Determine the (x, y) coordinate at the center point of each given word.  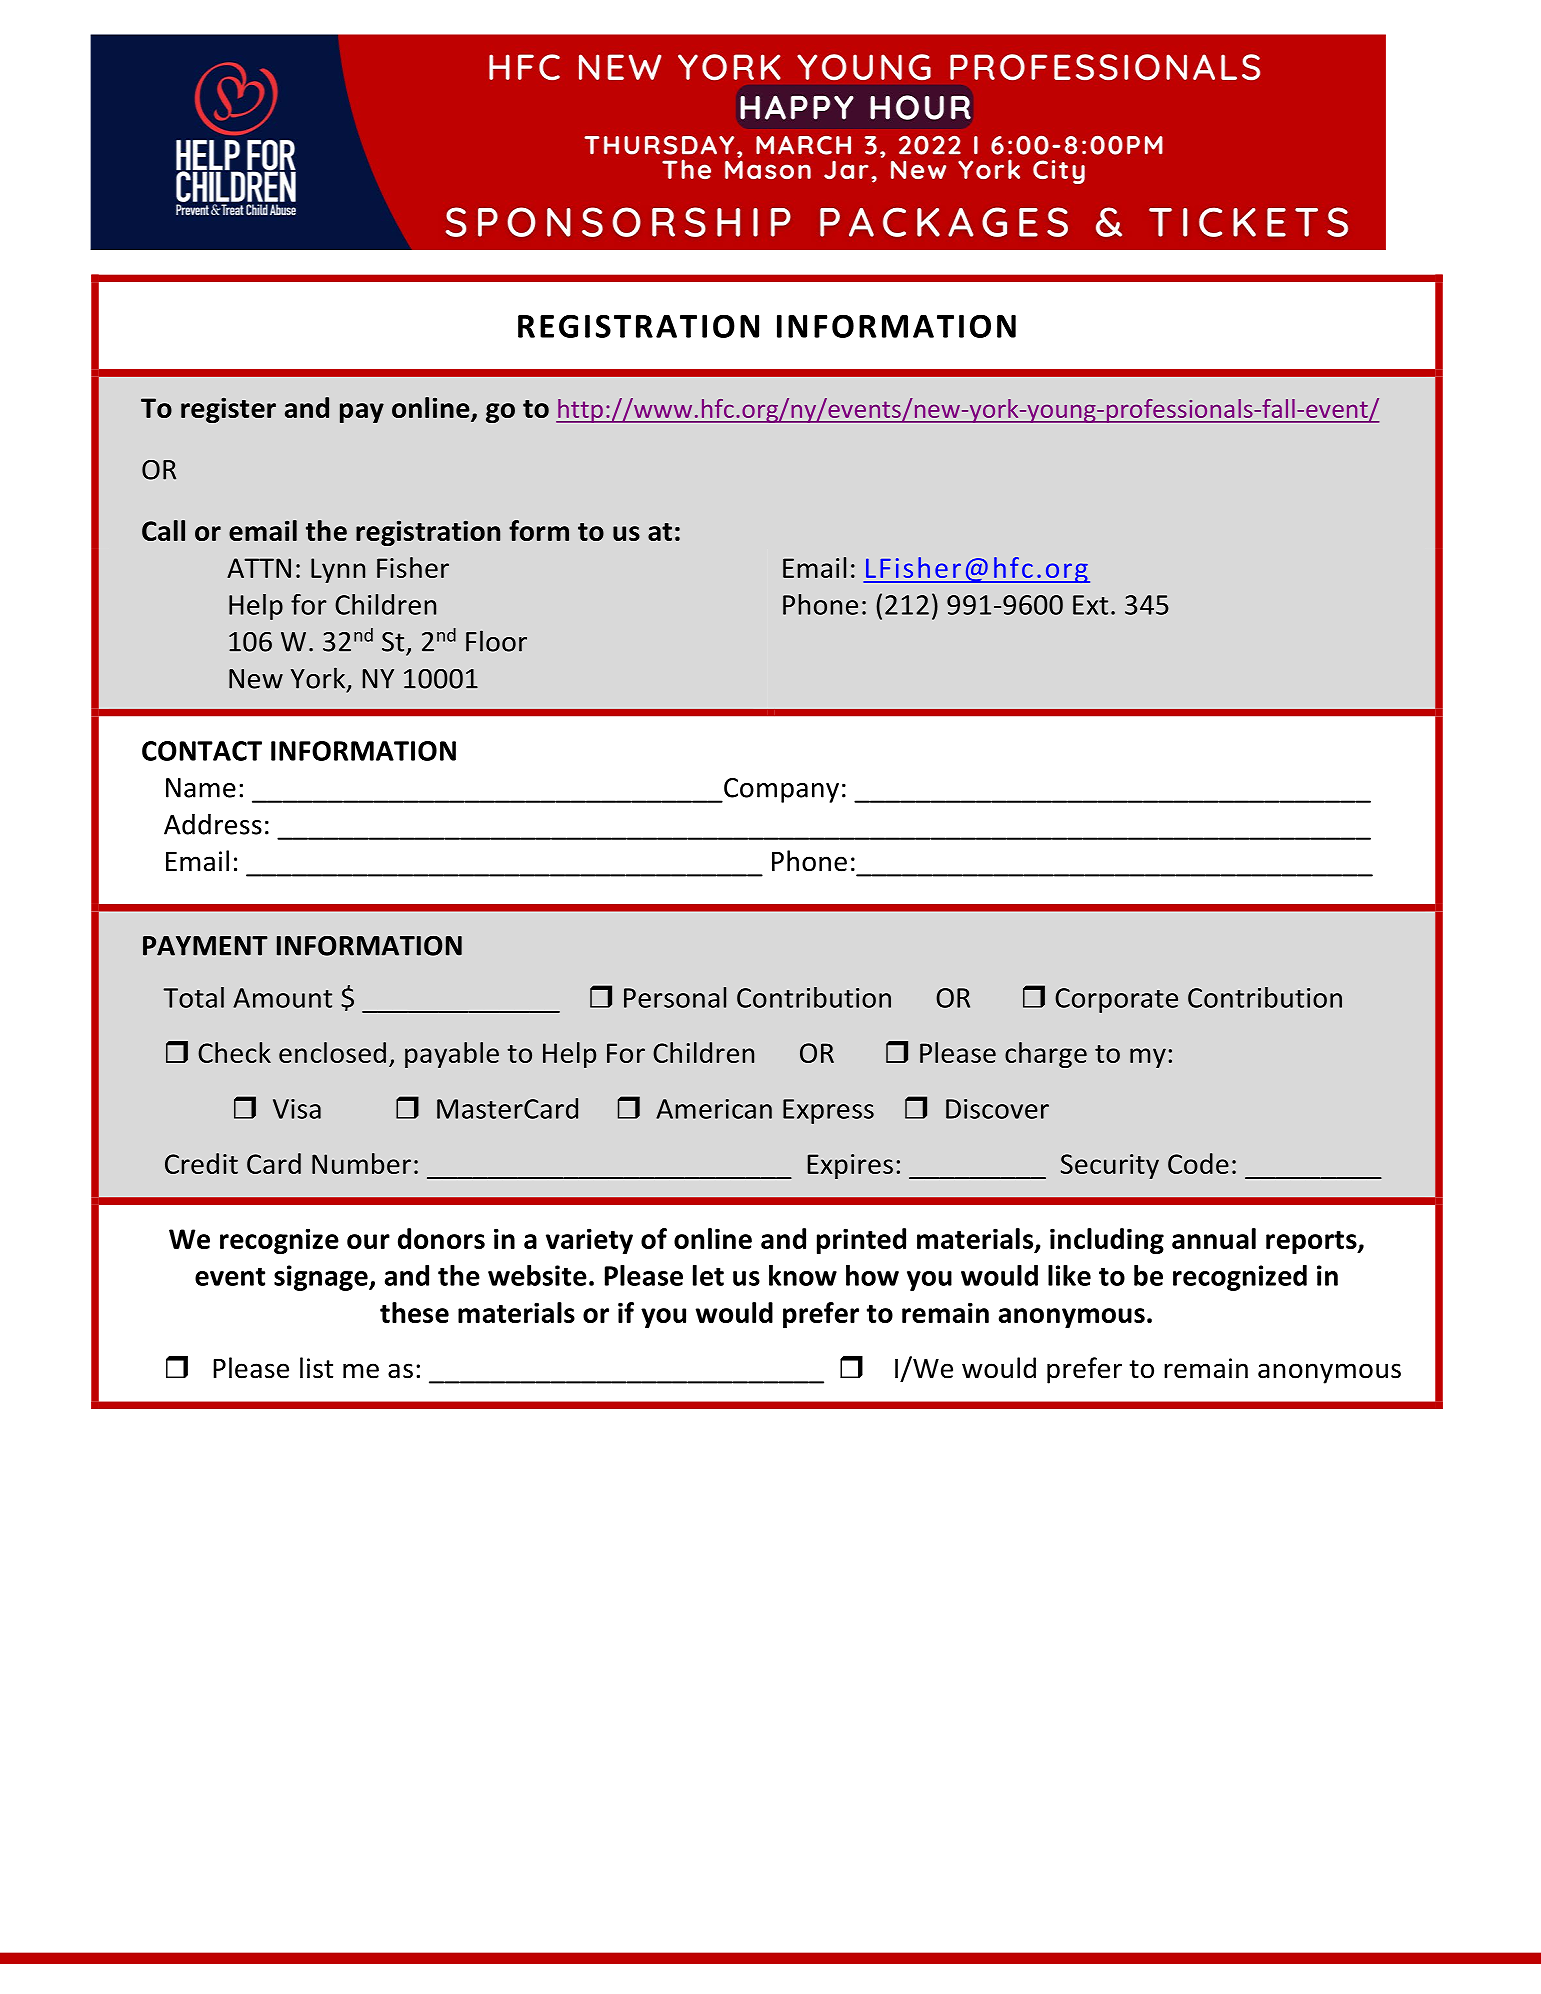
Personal (675, 997)
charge (1046, 1055)
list (316, 1368)
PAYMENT (205, 946)
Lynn (338, 570)
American (714, 1109)
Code (1198, 1163)
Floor (496, 641)
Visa (297, 1109)
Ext (1090, 605)
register (228, 410)
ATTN (259, 568)
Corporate (1116, 1000)
